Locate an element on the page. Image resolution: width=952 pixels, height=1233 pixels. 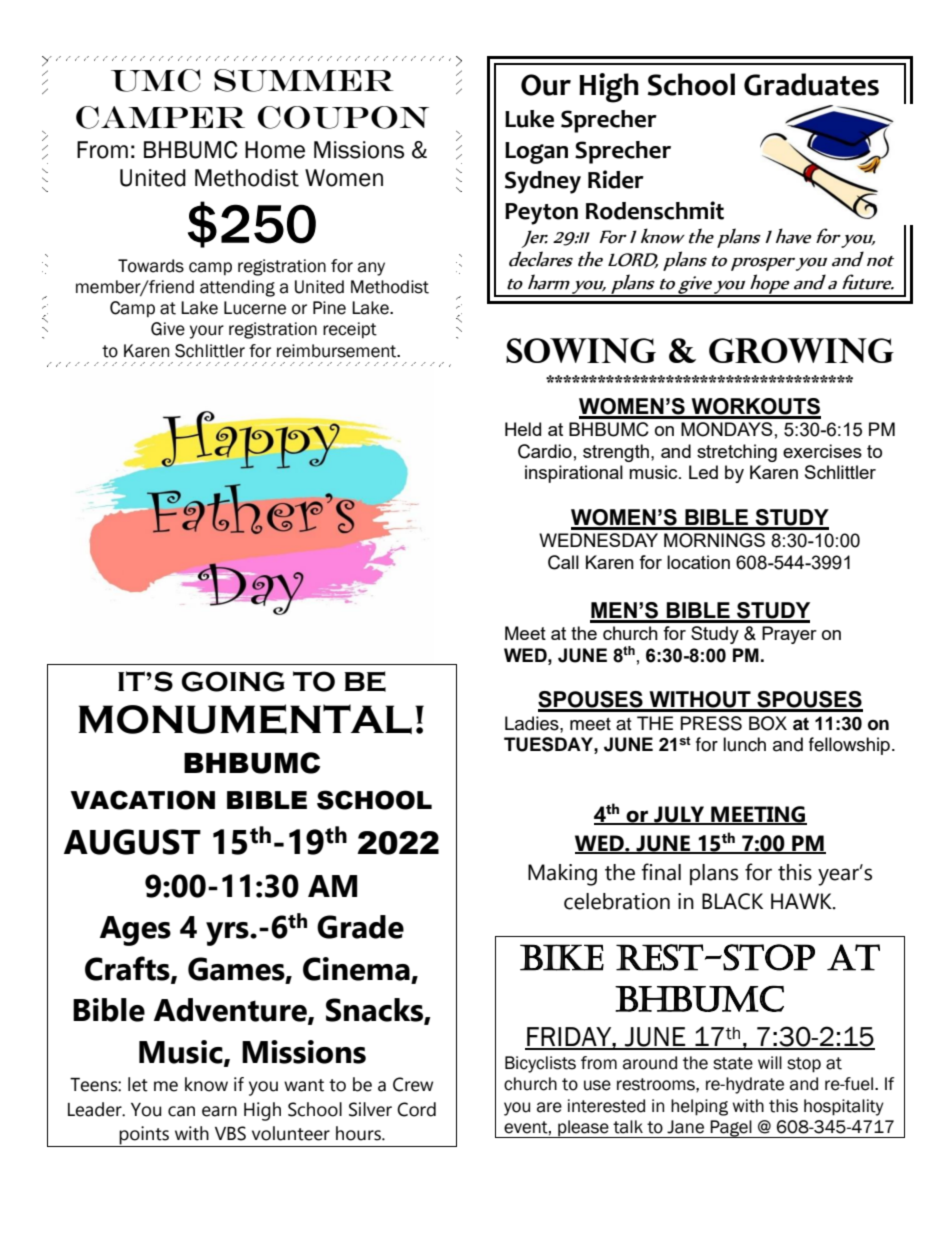
Home is located at coordinates (275, 150).
